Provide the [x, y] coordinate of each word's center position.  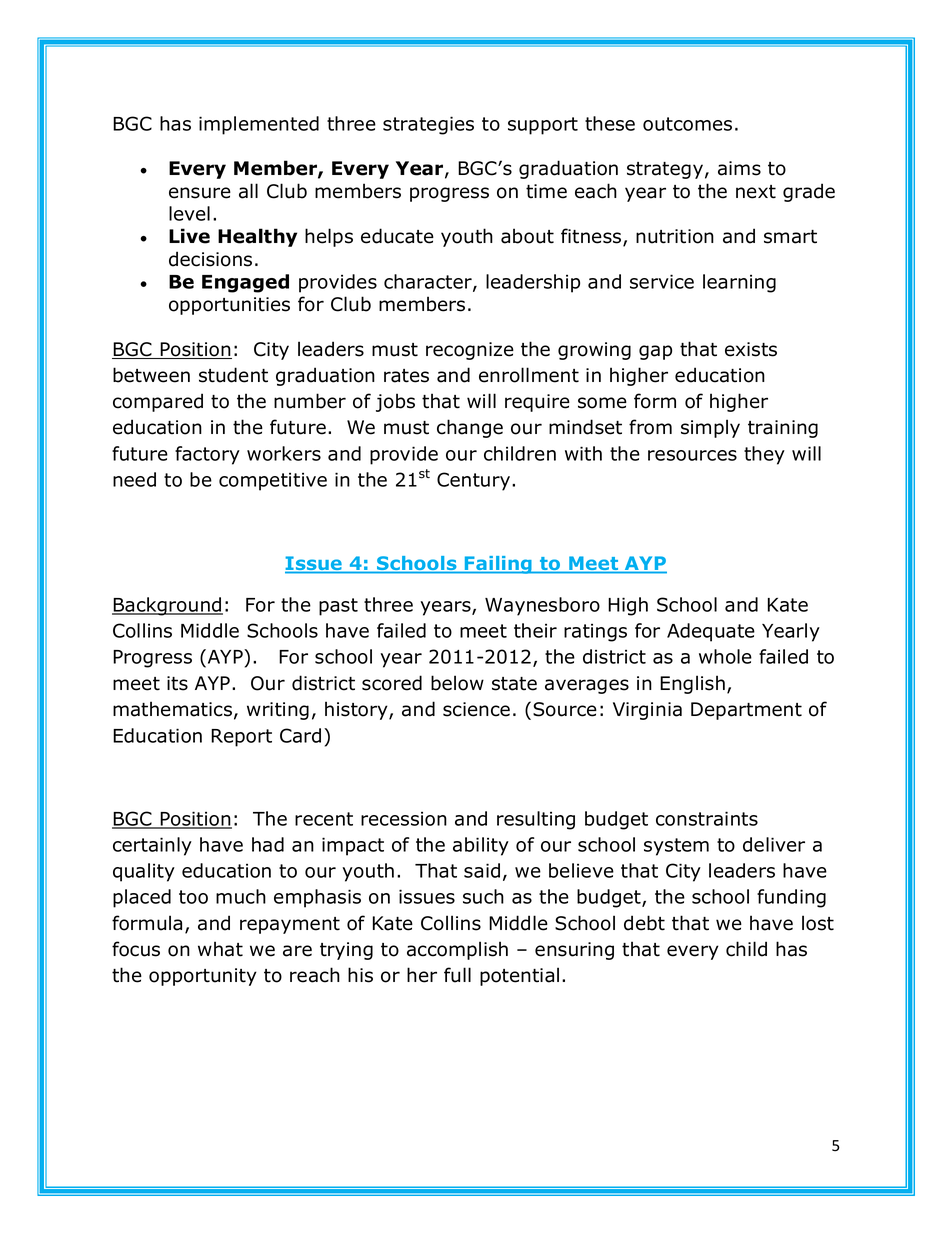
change [470, 428]
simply [710, 428]
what [220, 949]
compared [158, 402]
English [692, 684]
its [177, 683]
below [457, 683]
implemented [259, 125]
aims [739, 168]
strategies [428, 125]
